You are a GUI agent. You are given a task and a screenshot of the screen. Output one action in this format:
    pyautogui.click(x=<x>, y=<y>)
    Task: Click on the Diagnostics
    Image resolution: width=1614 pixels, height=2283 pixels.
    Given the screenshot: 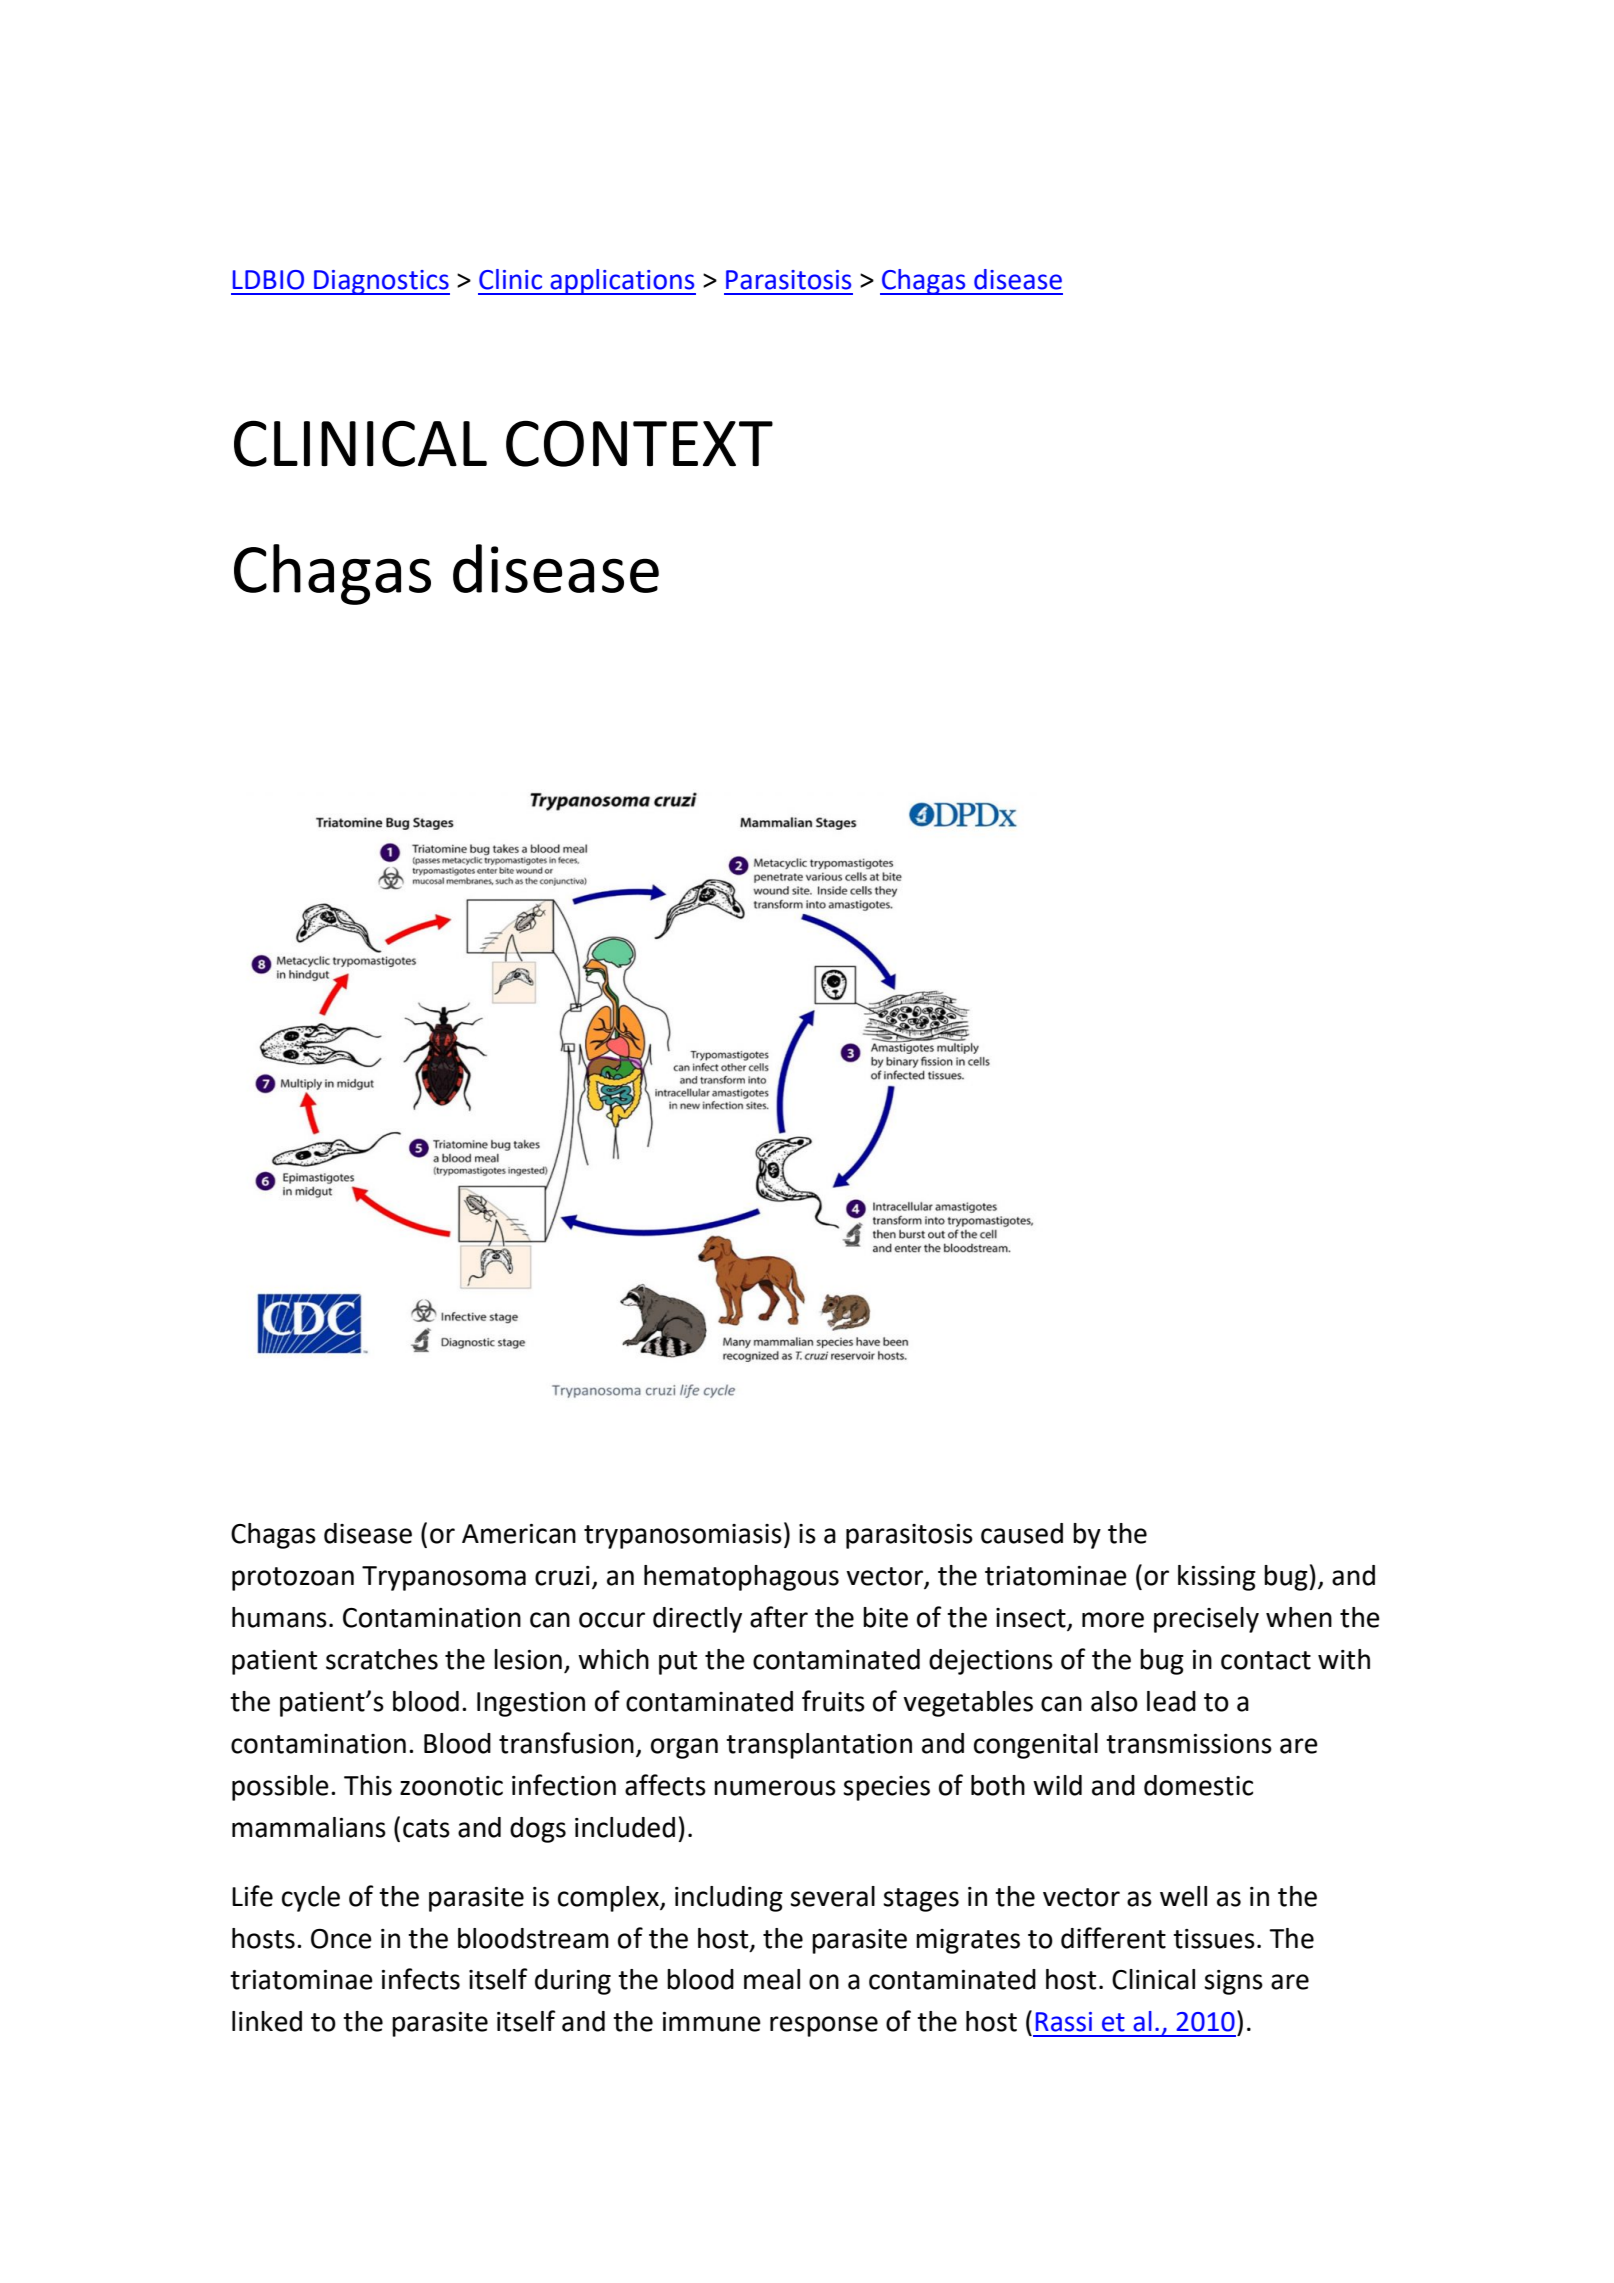 What is the action you would take?
    pyautogui.click(x=381, y=282)
